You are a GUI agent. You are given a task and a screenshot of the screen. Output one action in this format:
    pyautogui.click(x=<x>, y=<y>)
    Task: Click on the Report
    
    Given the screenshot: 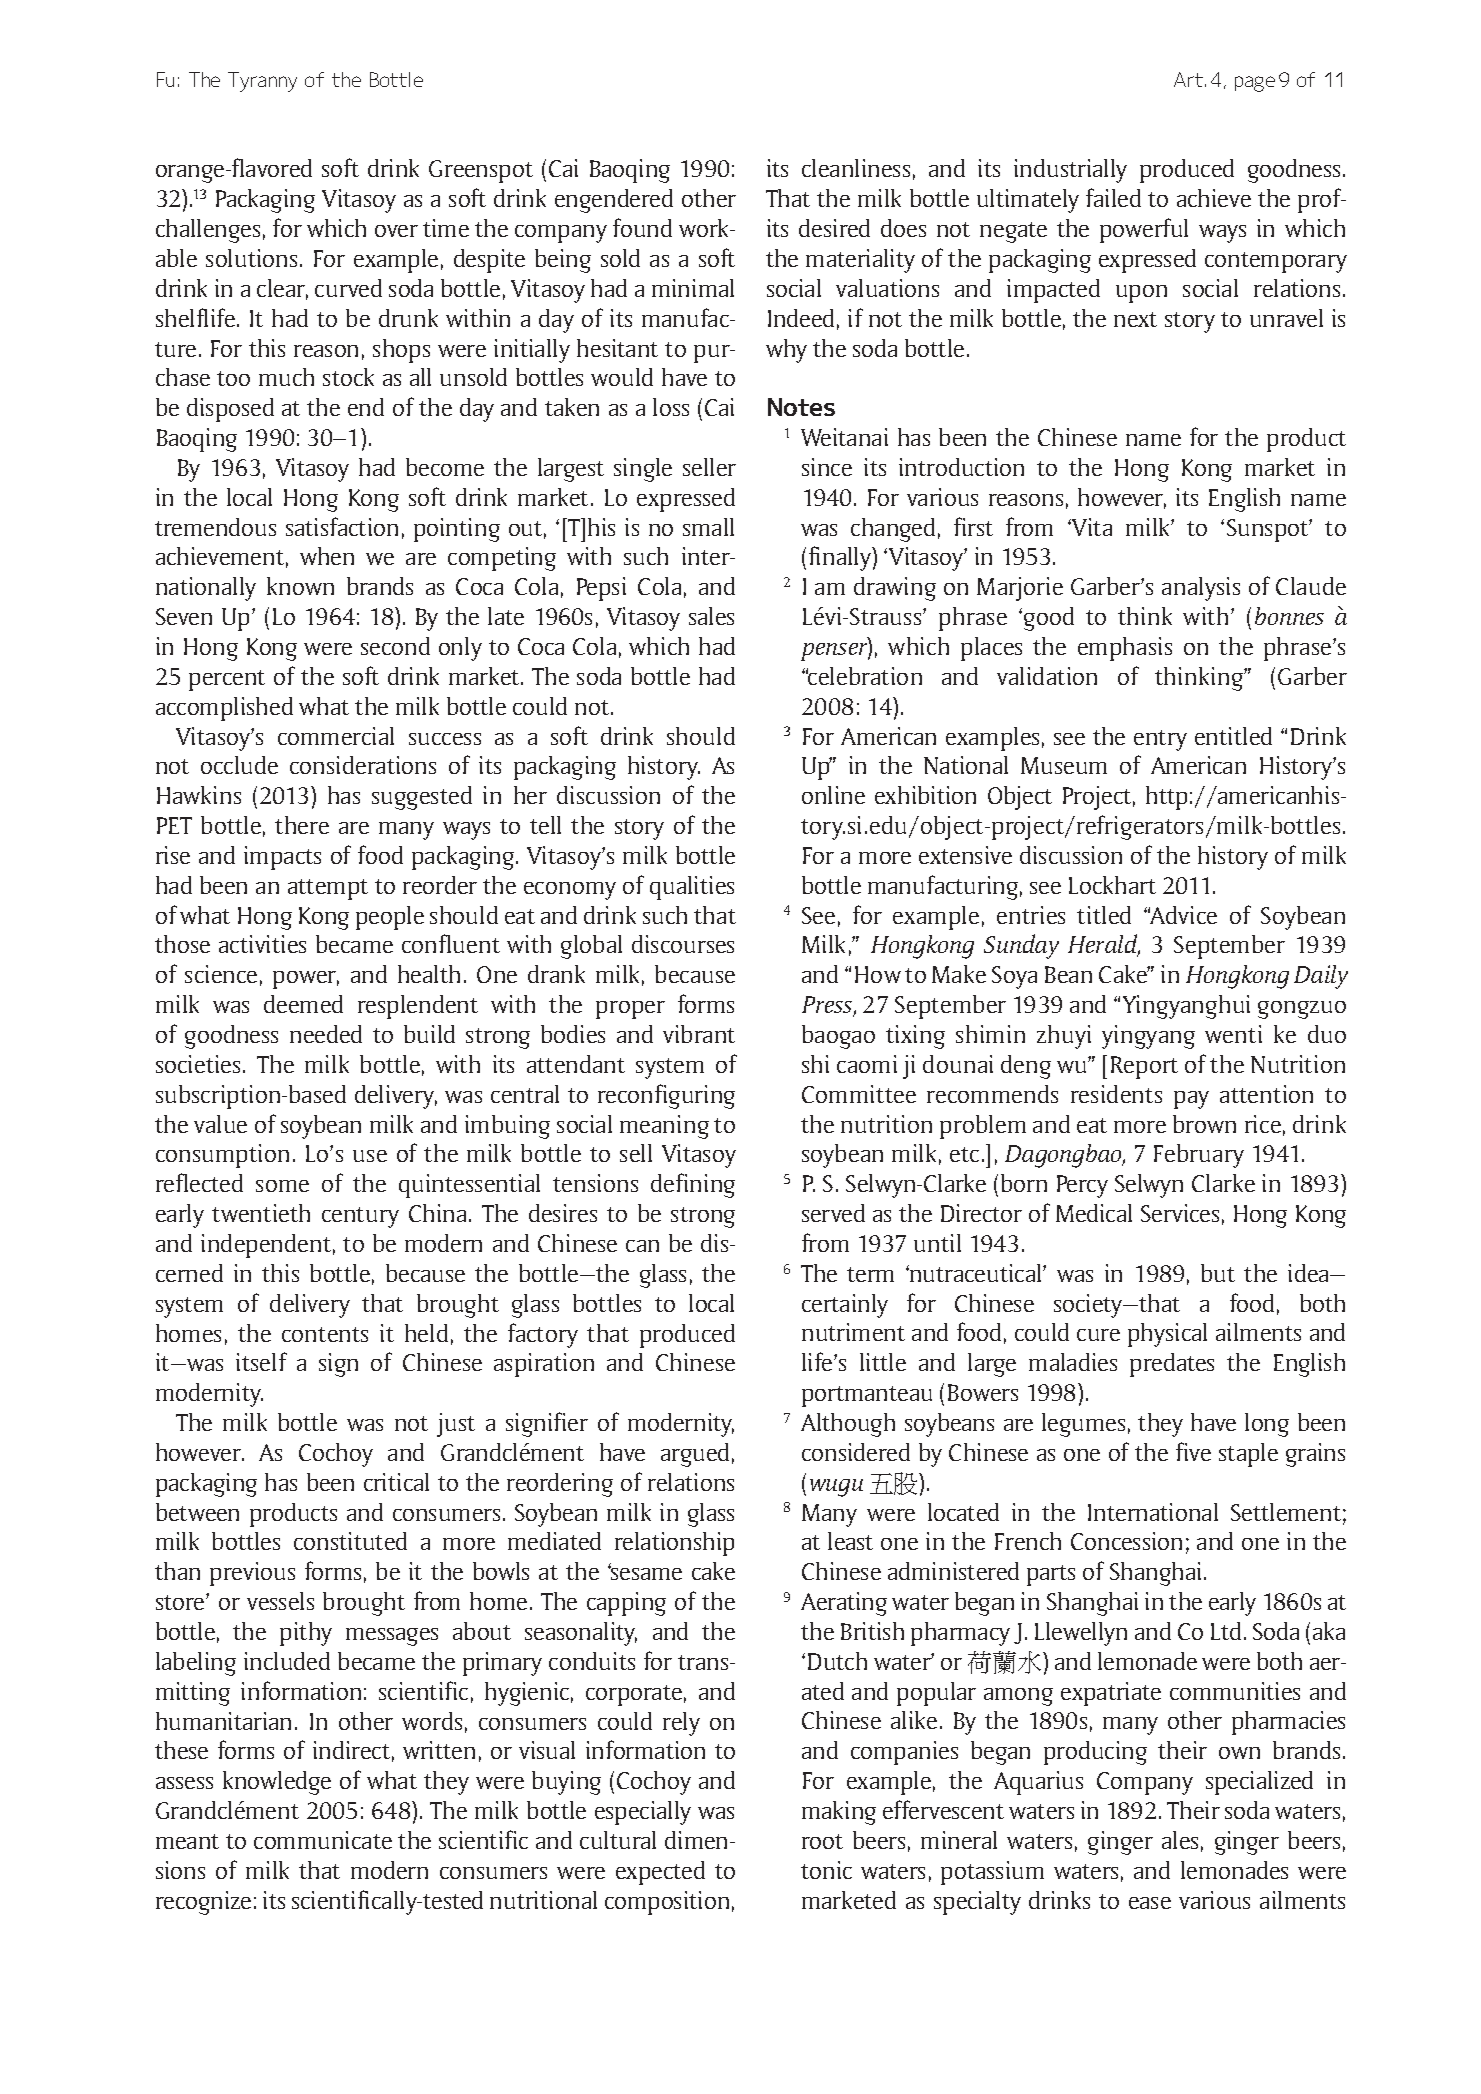 What is the action you would take?
    pyautogui.click(x=1144, y=1067)
